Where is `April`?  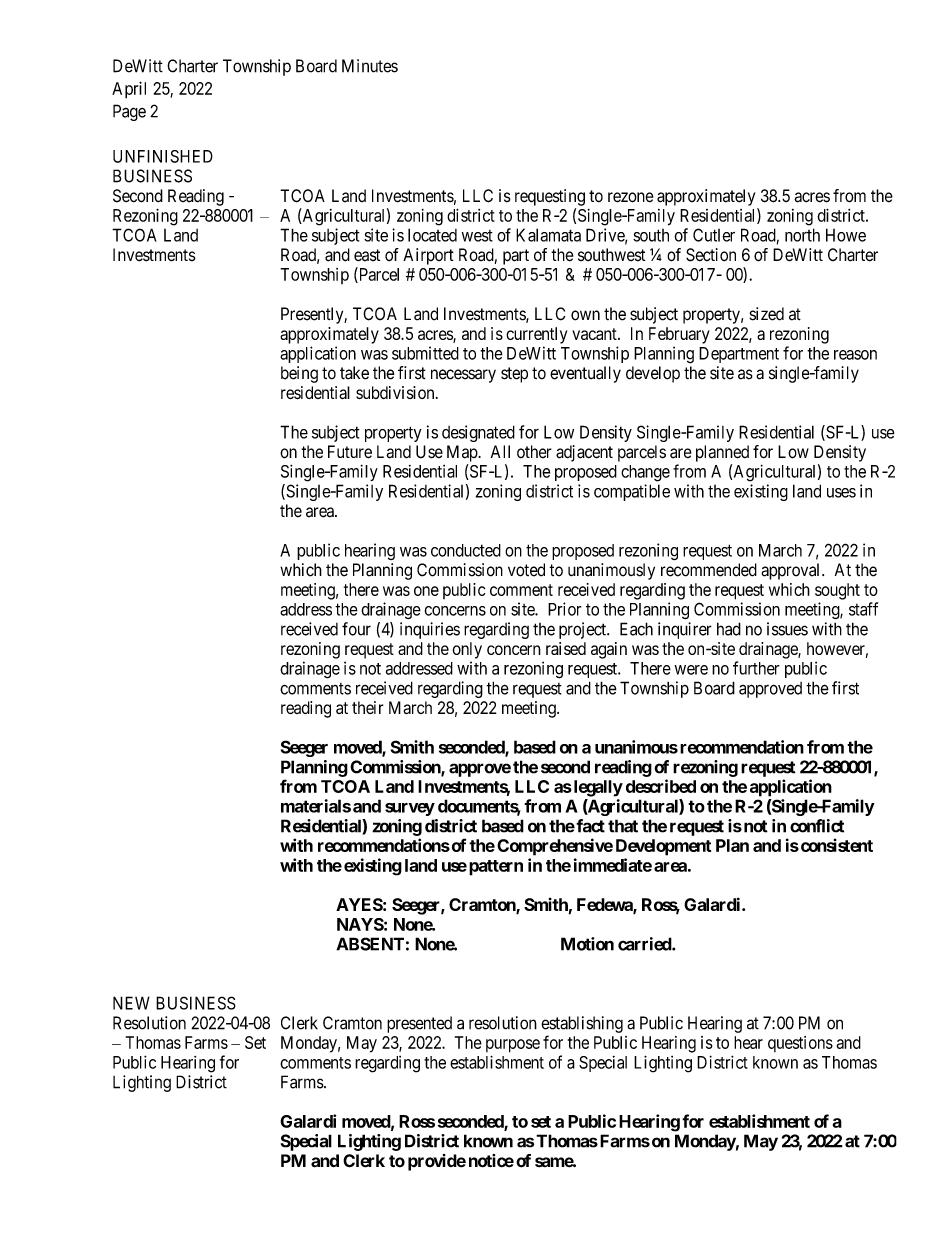 April is located at coordinates (129, 90).
